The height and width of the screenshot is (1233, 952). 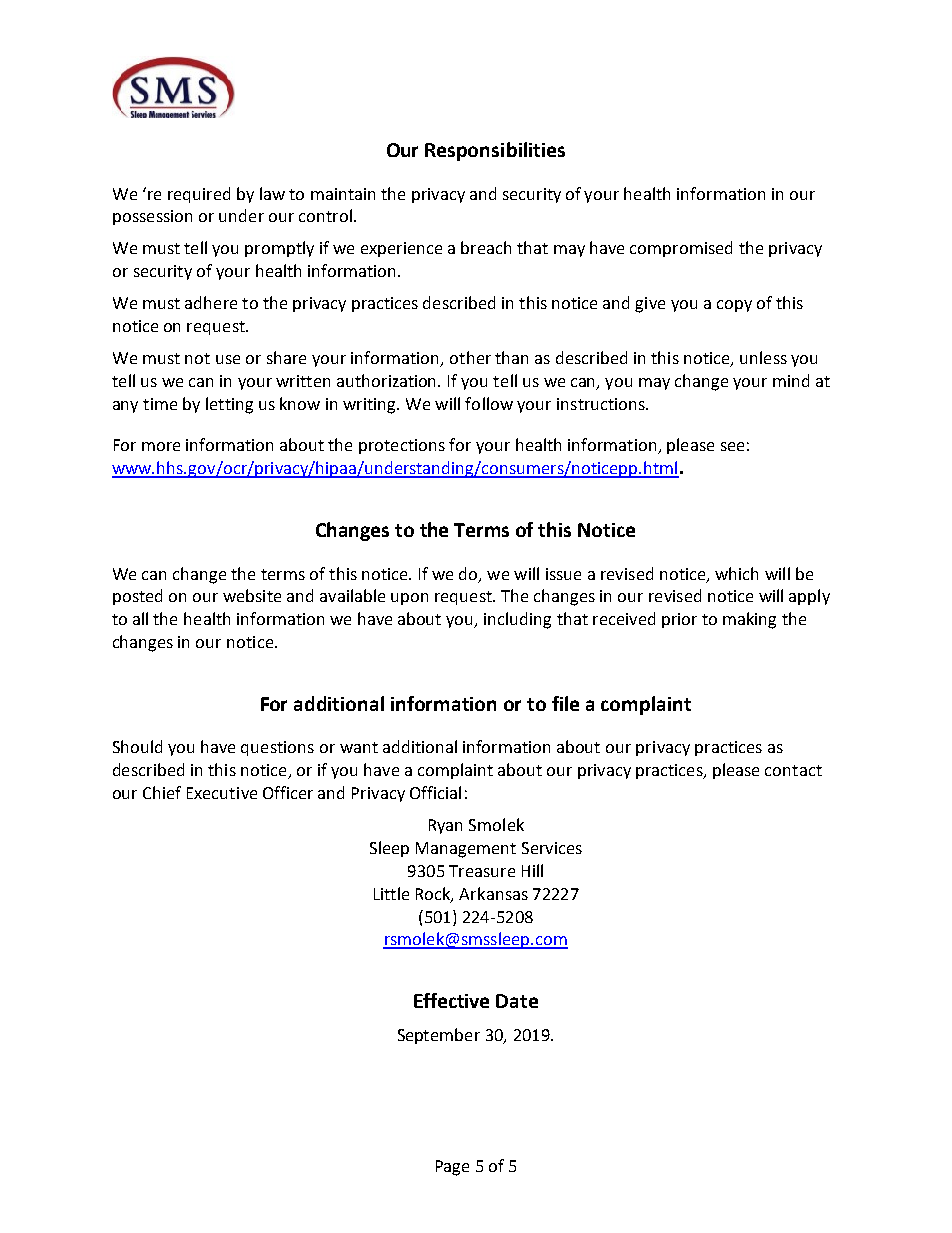 I want to click on making, so click(x=749, y=620).
